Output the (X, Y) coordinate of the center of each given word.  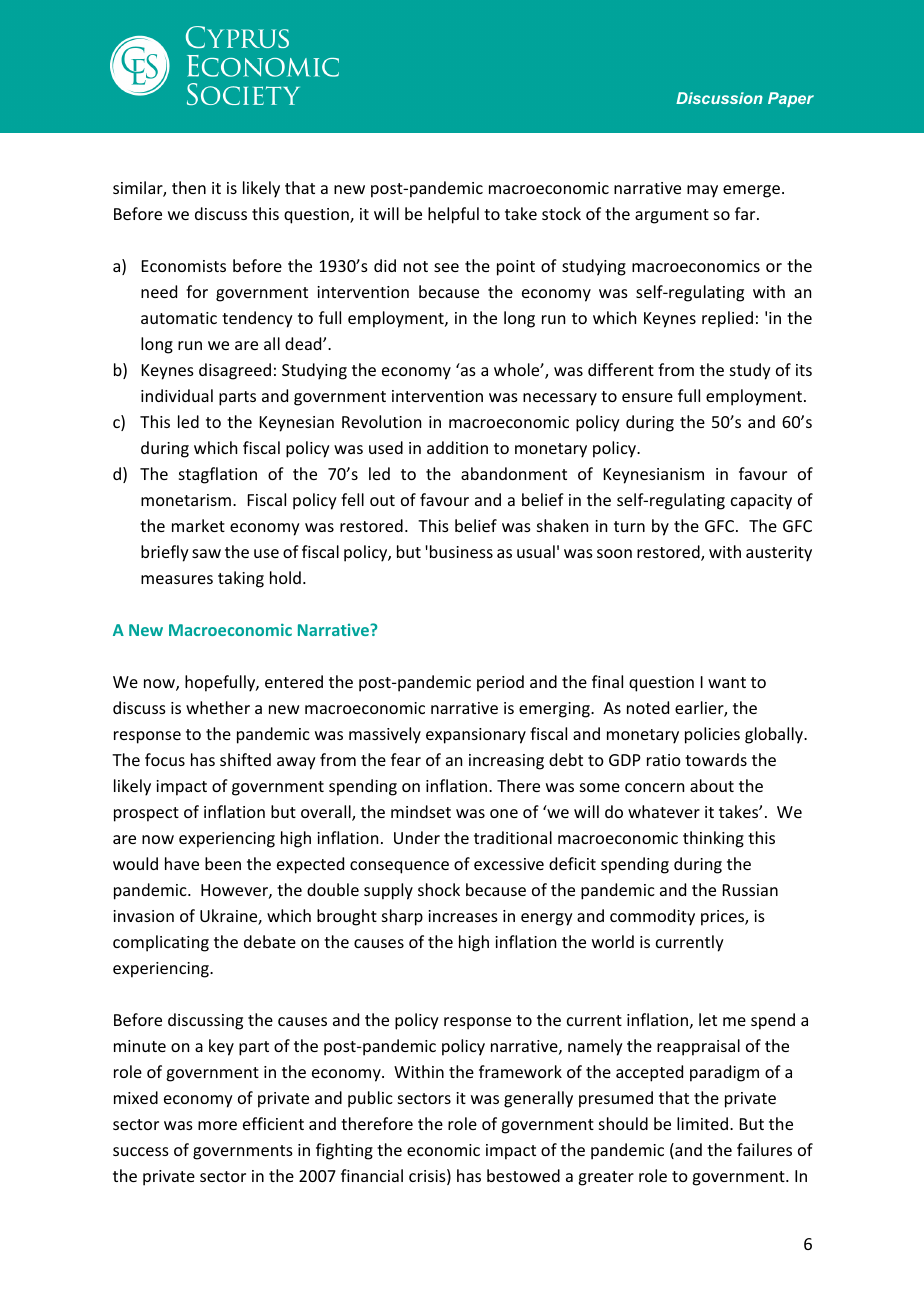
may (702, 191)
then (189, 187)
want (727, 682)
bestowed (523, 1175)
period (500, 683)
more (217, 1125)
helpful (453, 215)
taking (241, 579)
